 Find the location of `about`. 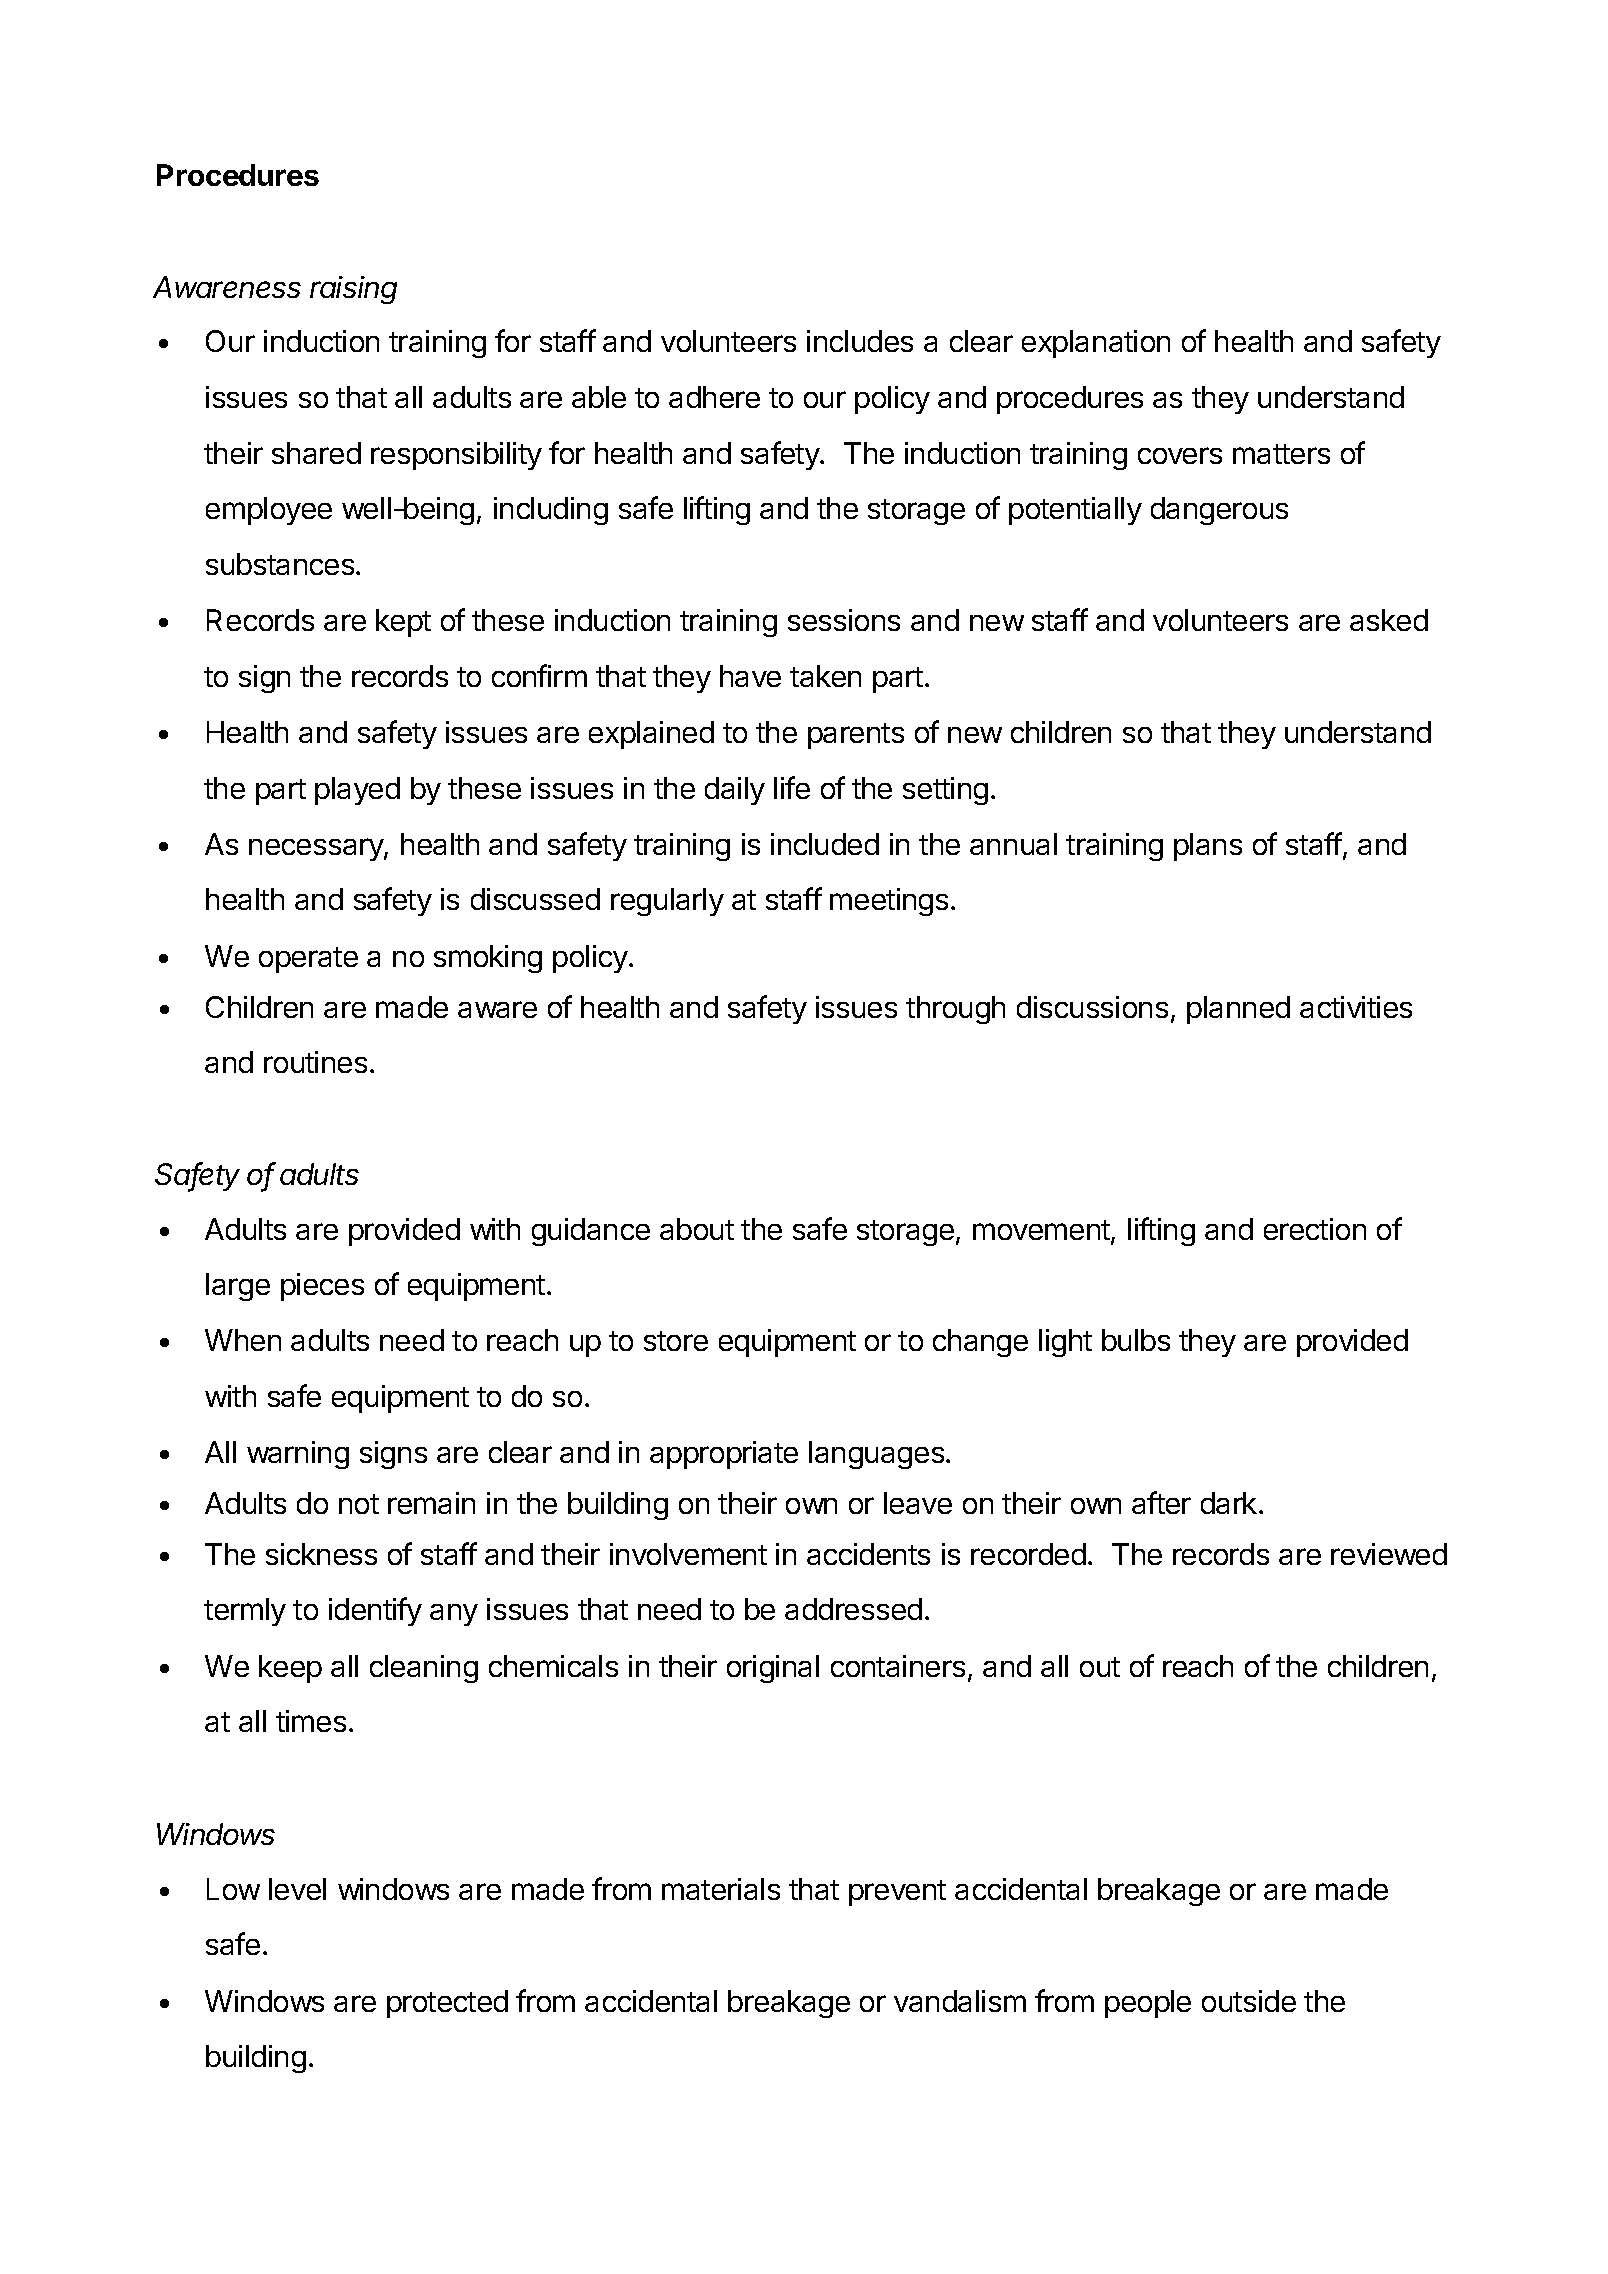

about is located at coordinates (697, 1229).
